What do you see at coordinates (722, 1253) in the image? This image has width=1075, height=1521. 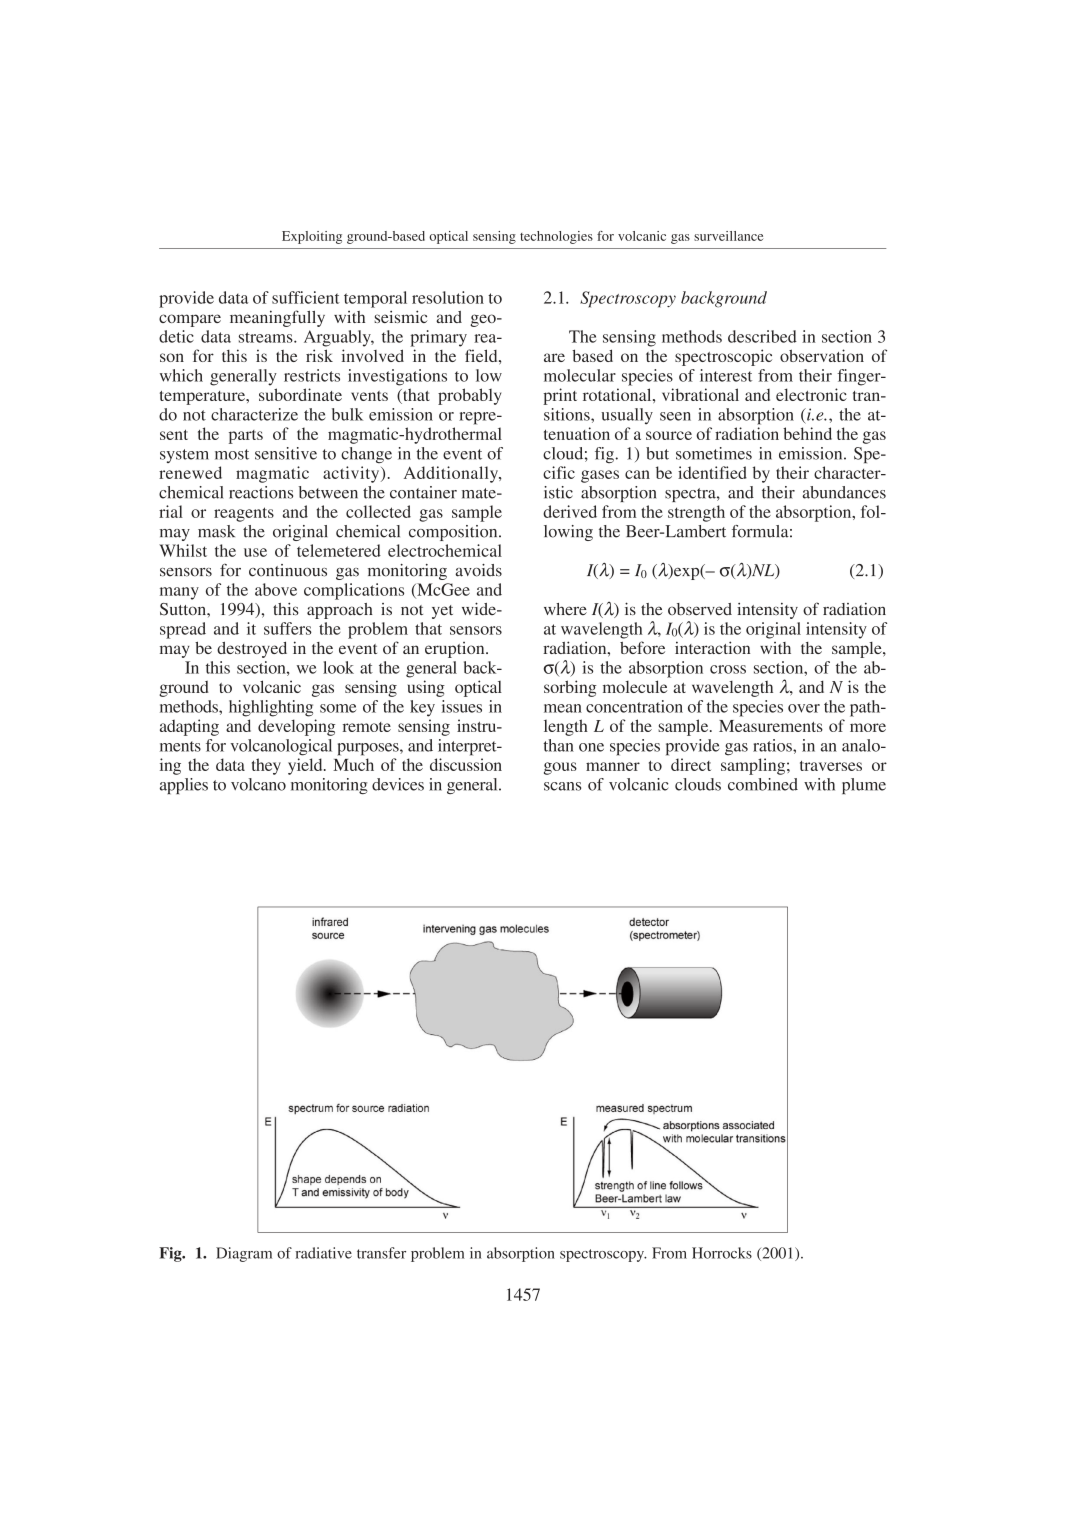 I see `Horrocks` at bounding box center [722, 1253].
